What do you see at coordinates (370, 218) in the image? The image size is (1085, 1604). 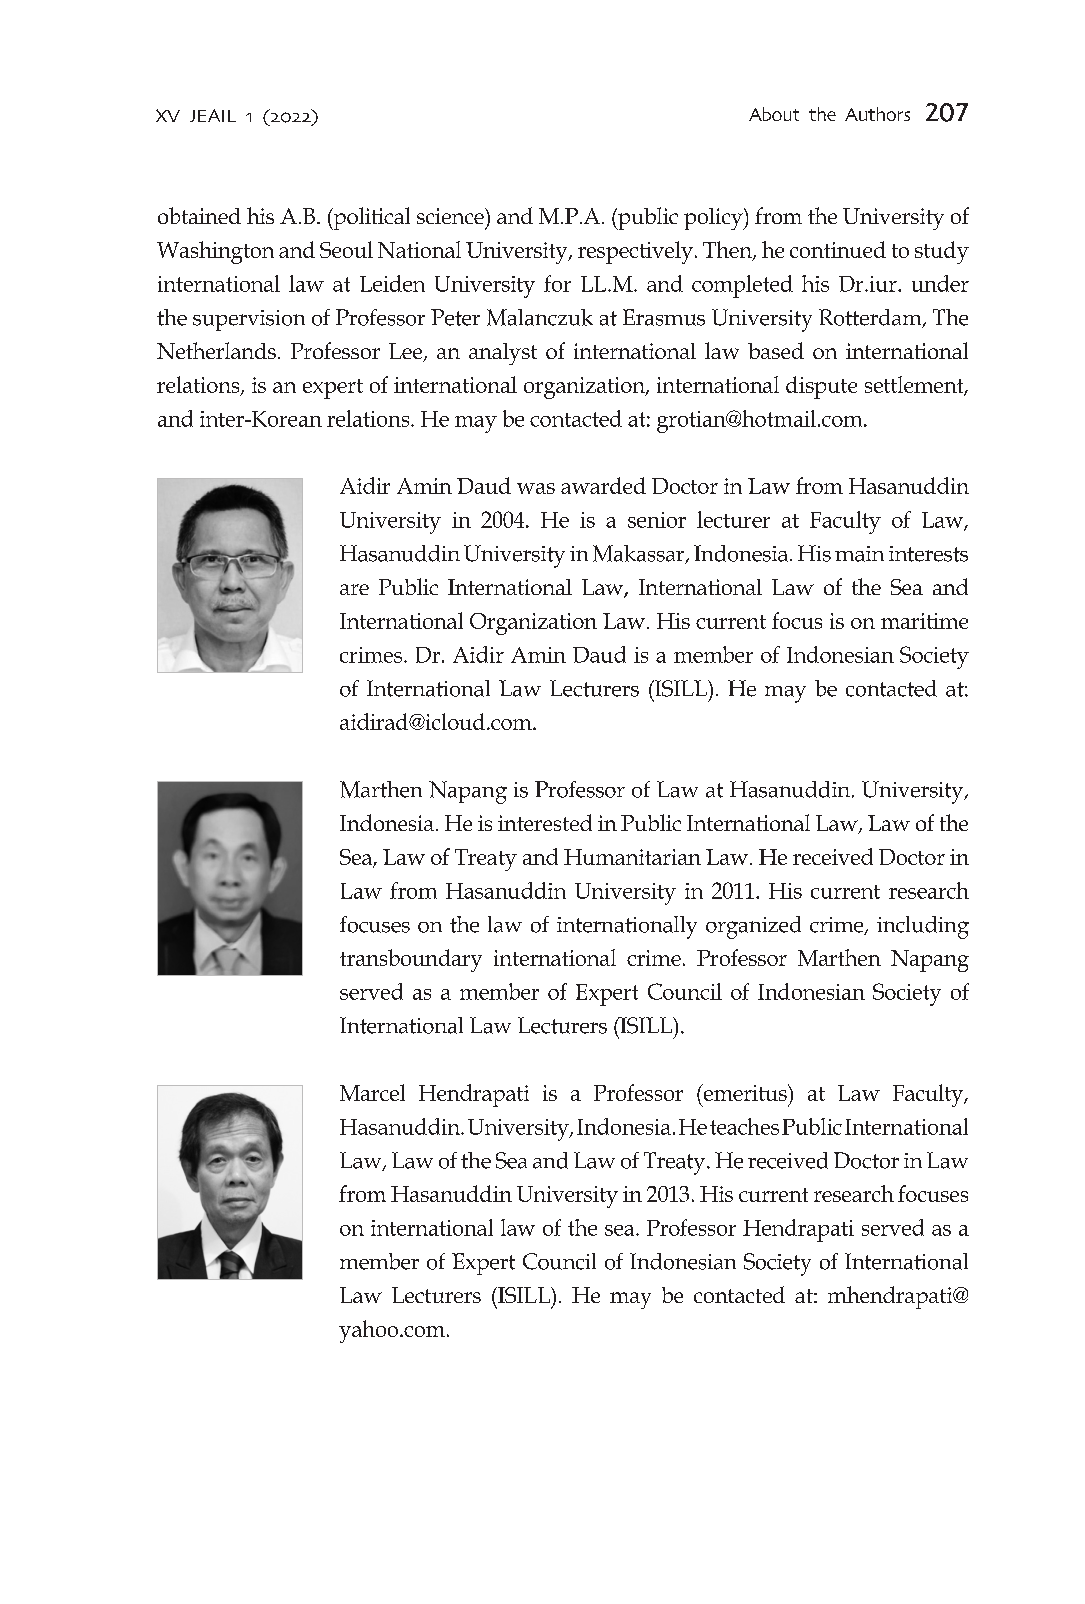 I see `political` at bounding box center [370, 218].
